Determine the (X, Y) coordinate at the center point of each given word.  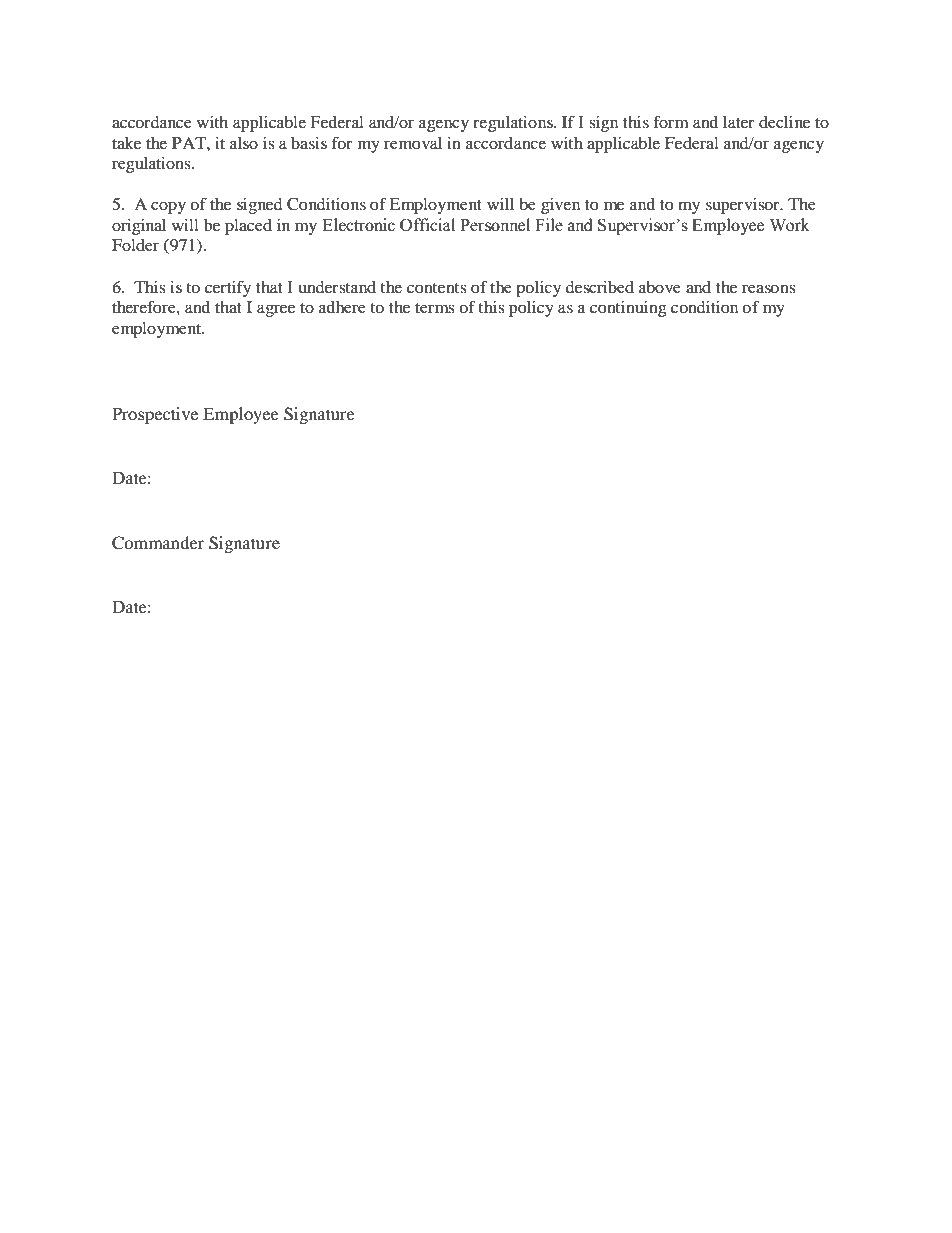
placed (248, 227)
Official (427, 225)
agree (276, 310)
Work (790, 225)
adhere (342, 307)
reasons (769, 288)
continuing (628, 309)
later (739, 122)
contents (437, 288)
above (660, 287)
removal (413, 143)
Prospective (155, 415)
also (244, 143)
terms (435, 308)
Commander (158, 543)
